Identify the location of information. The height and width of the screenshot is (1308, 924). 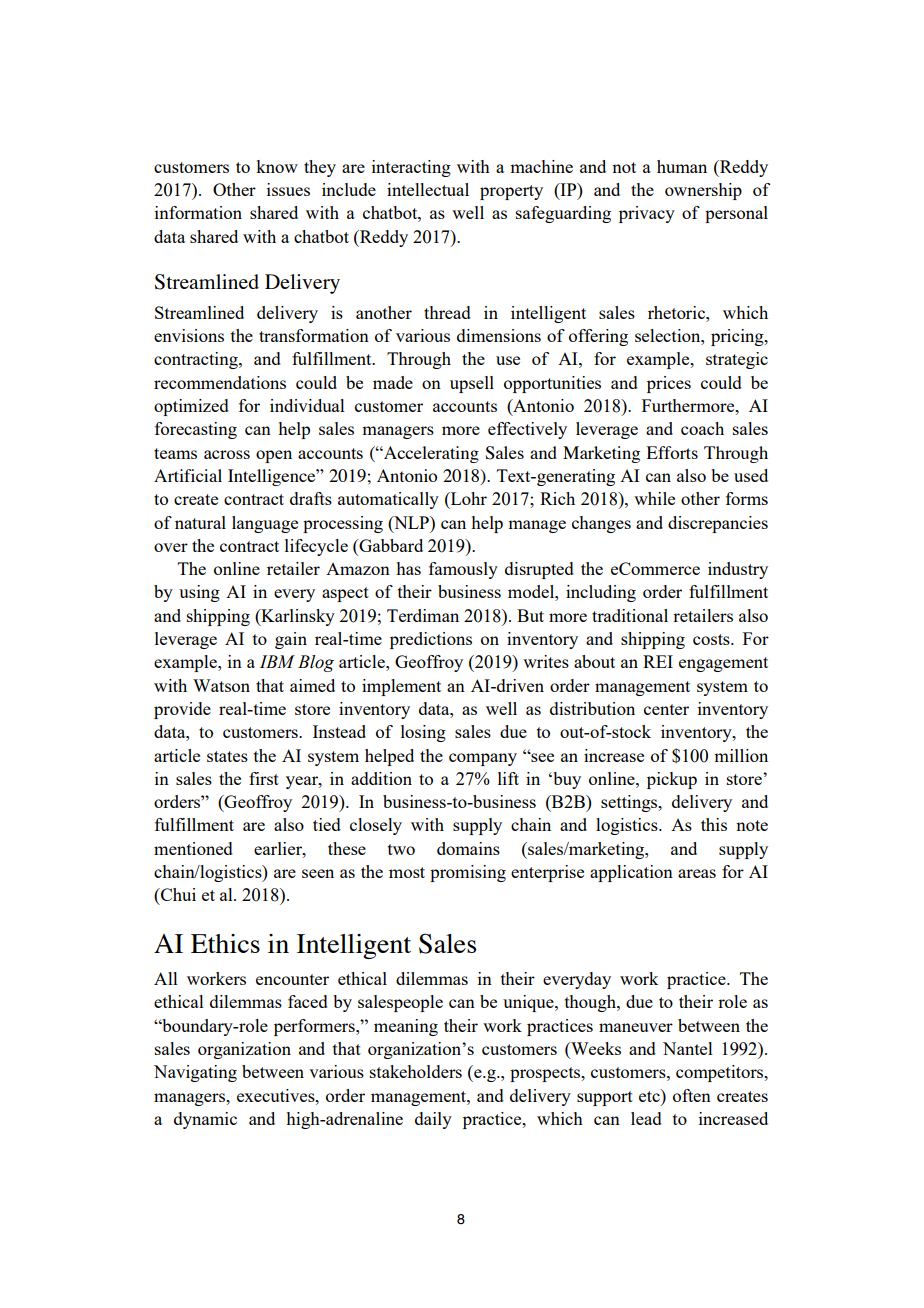
(198, 212).
